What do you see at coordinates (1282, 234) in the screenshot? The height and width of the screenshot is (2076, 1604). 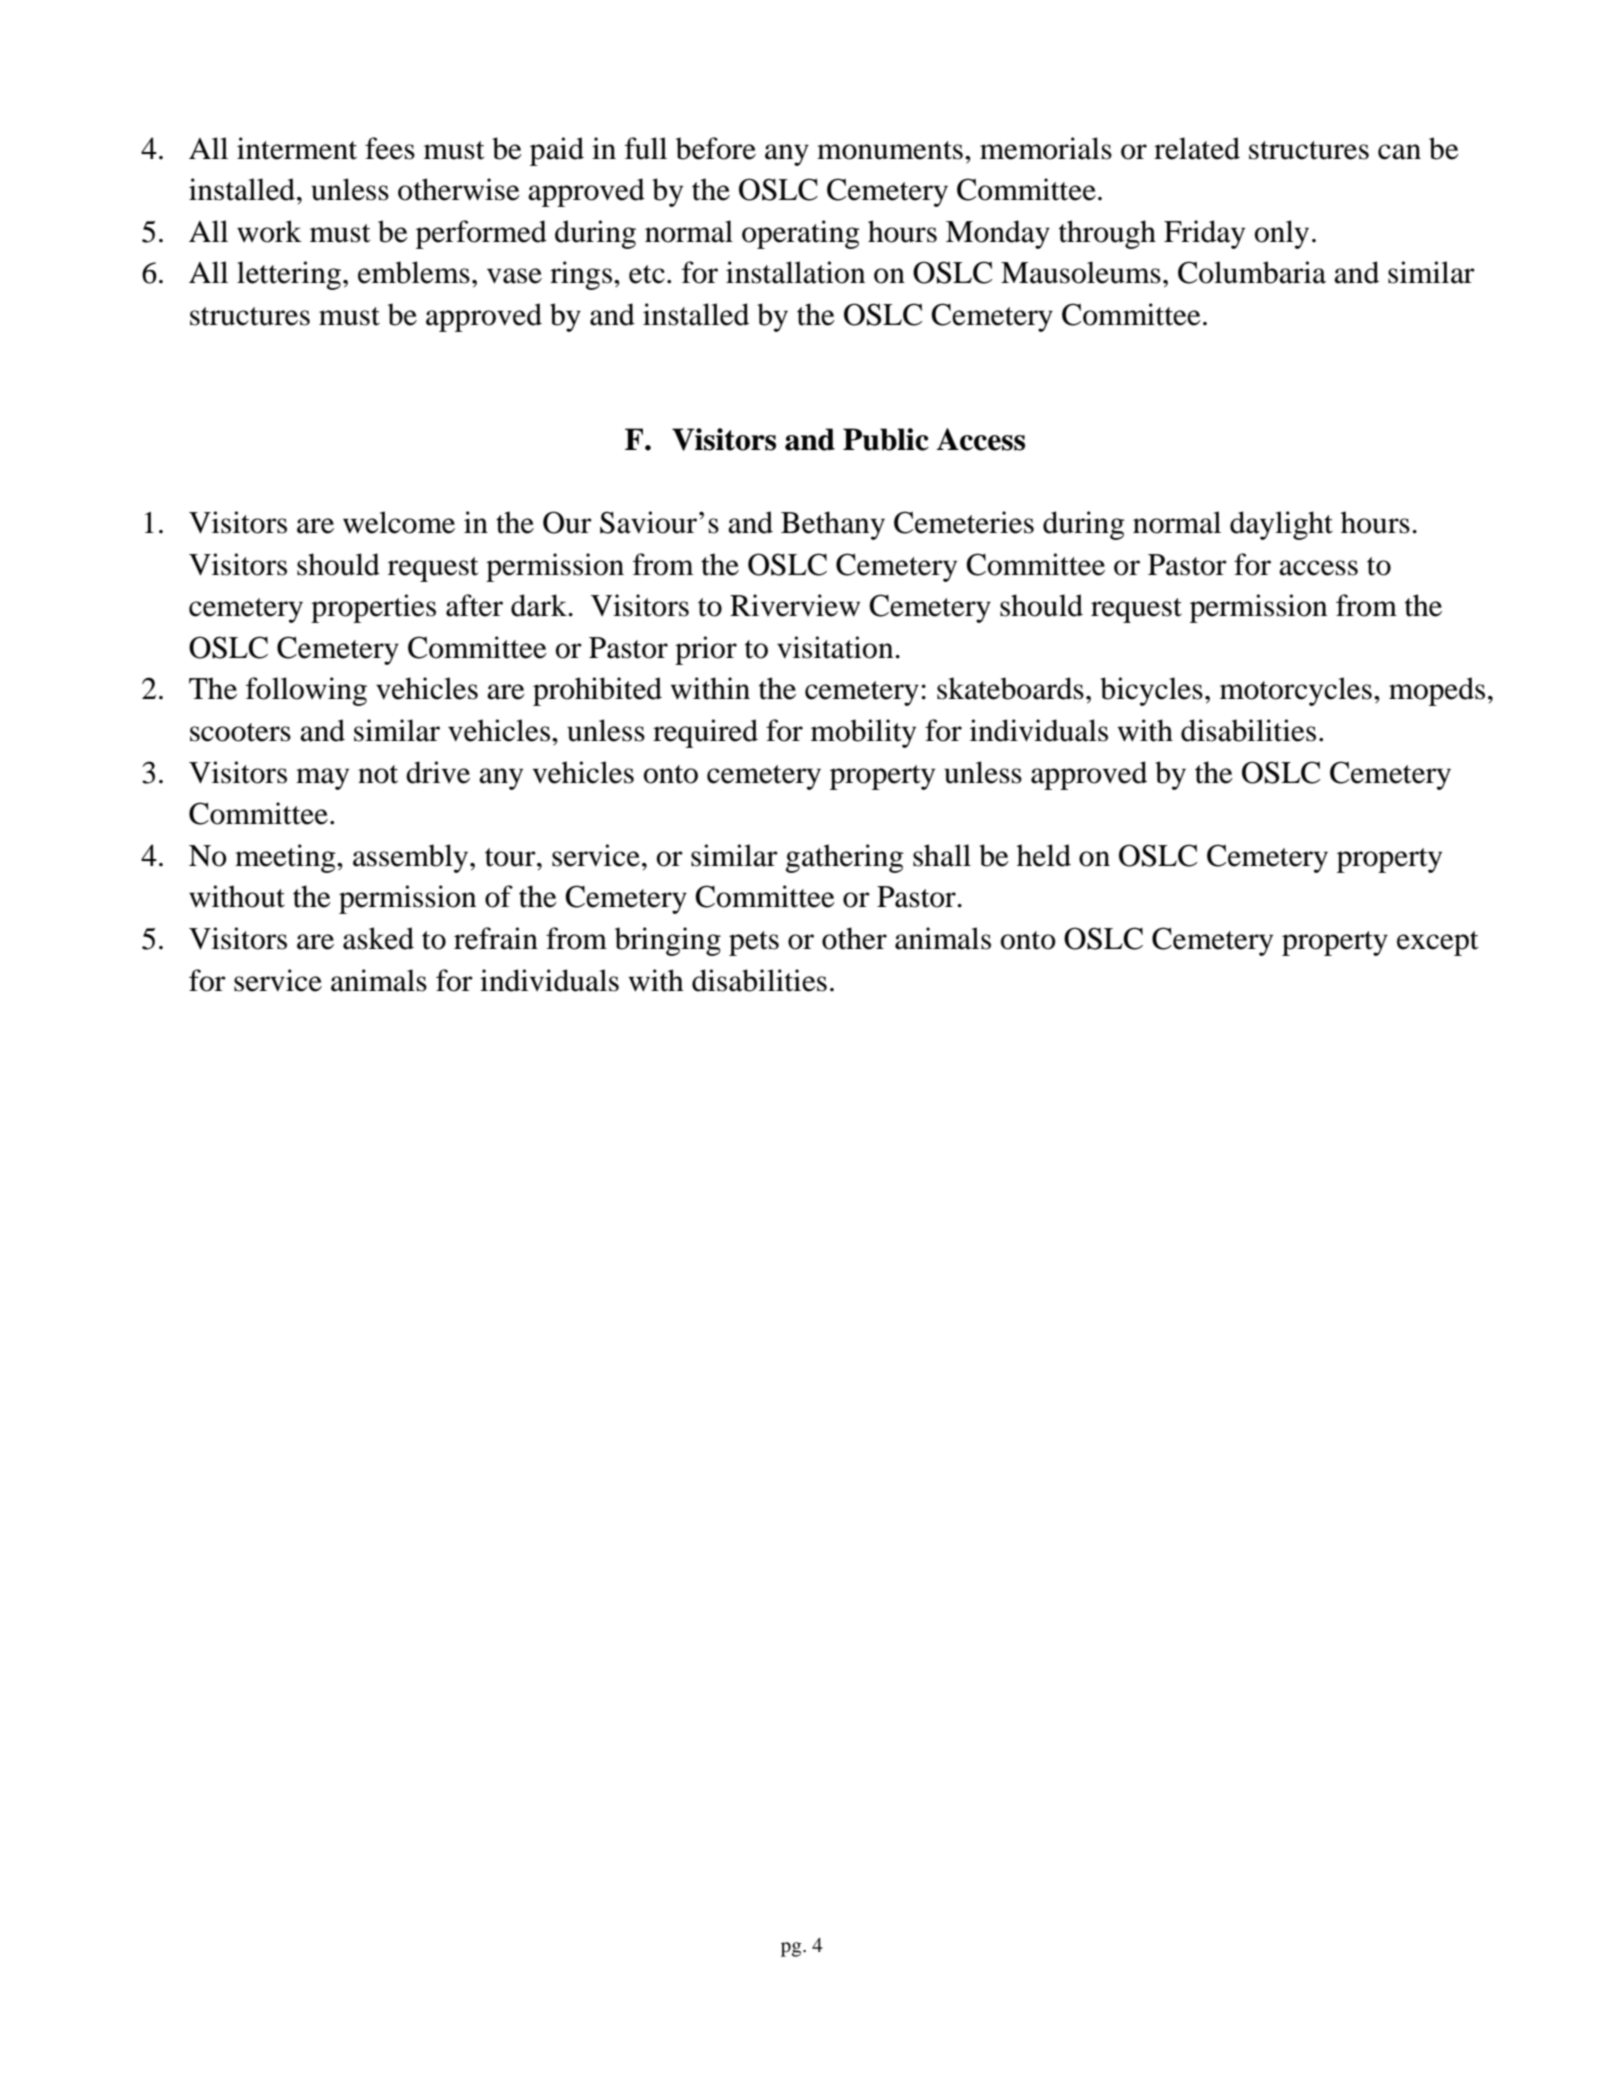 I see `only` at bounding box center [1282, 234].
